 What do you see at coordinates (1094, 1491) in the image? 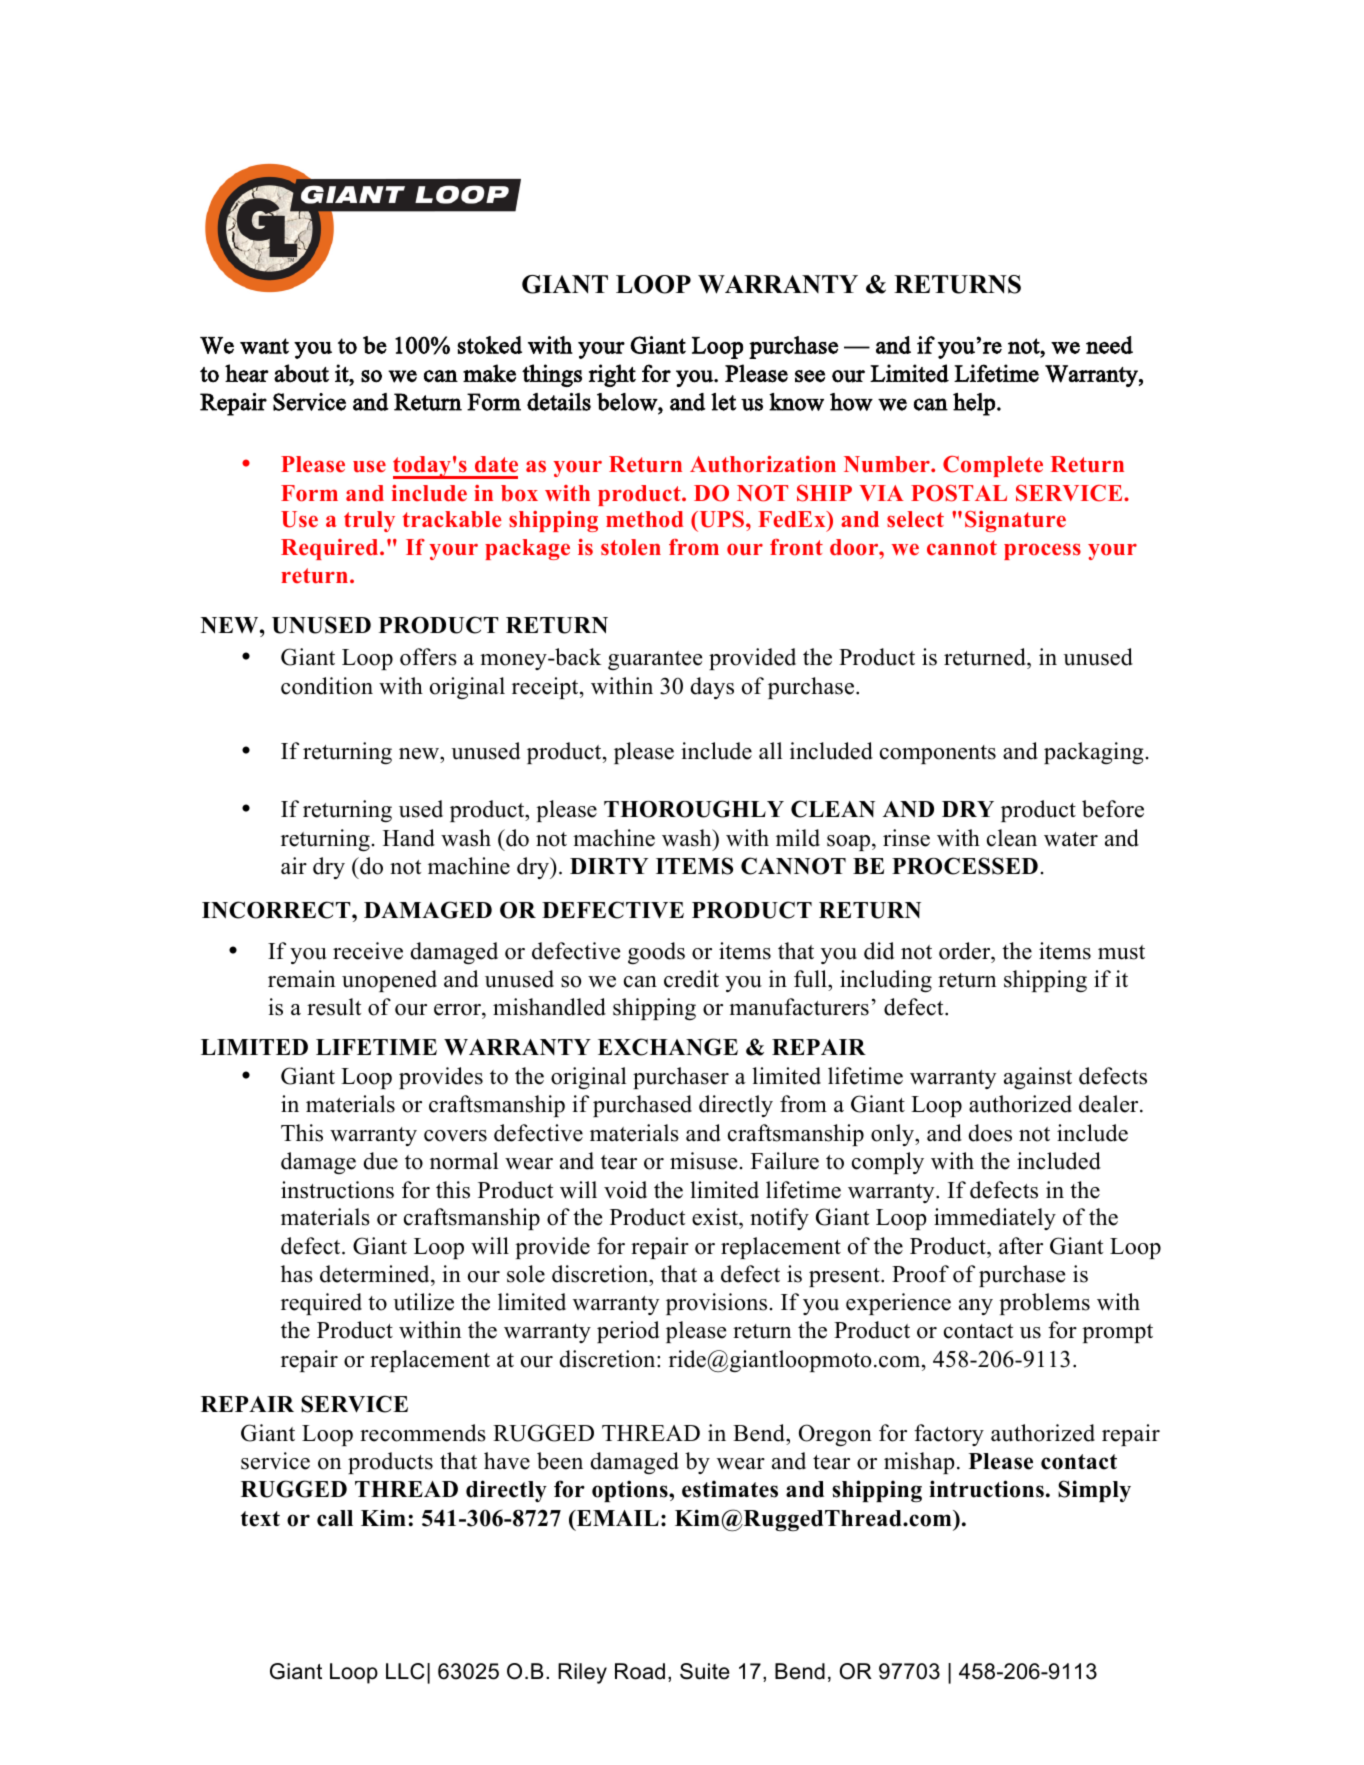
I see `Simply` at bounding box center [1094, 1491].
